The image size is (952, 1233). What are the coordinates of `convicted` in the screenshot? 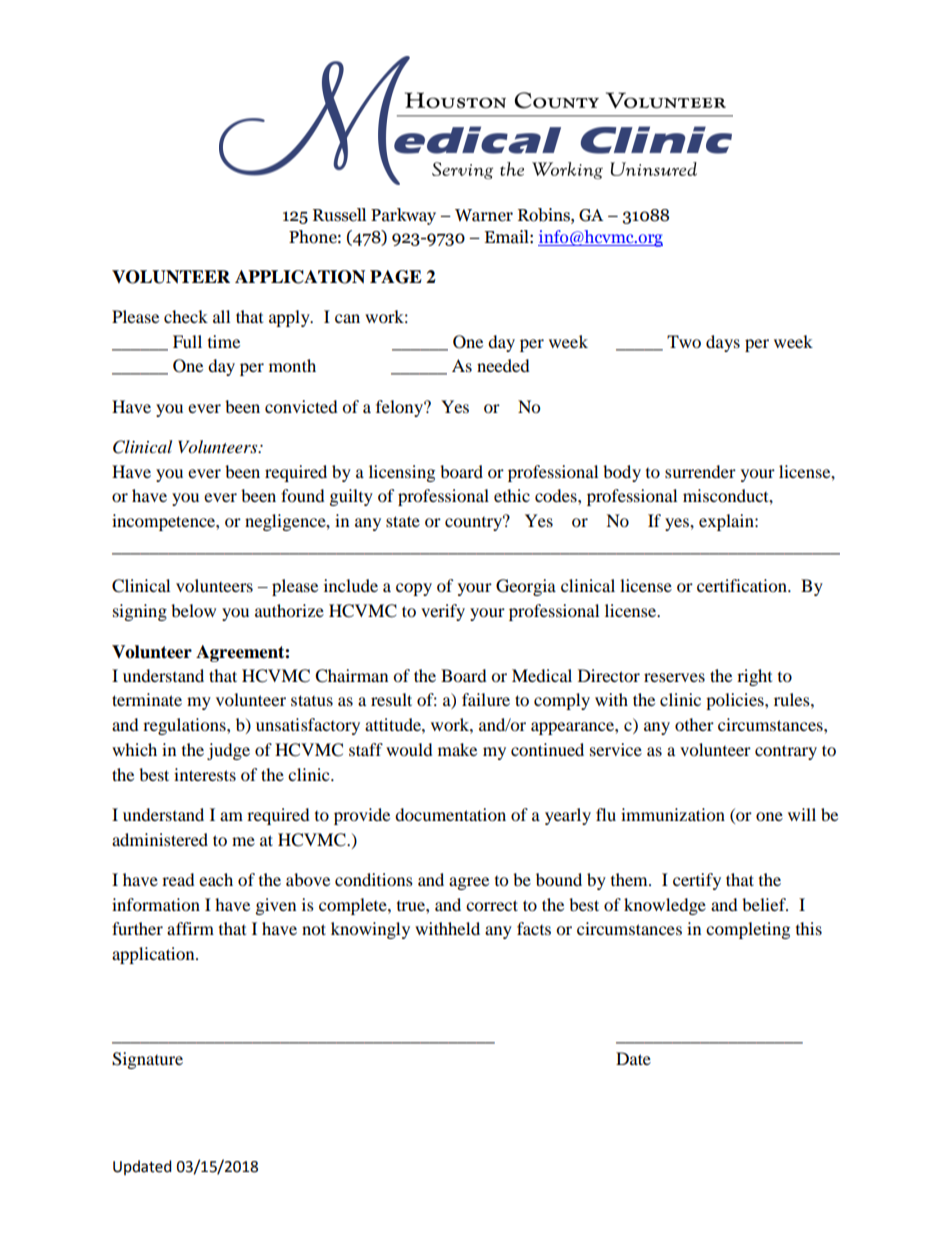 It's located at (301, 406).
